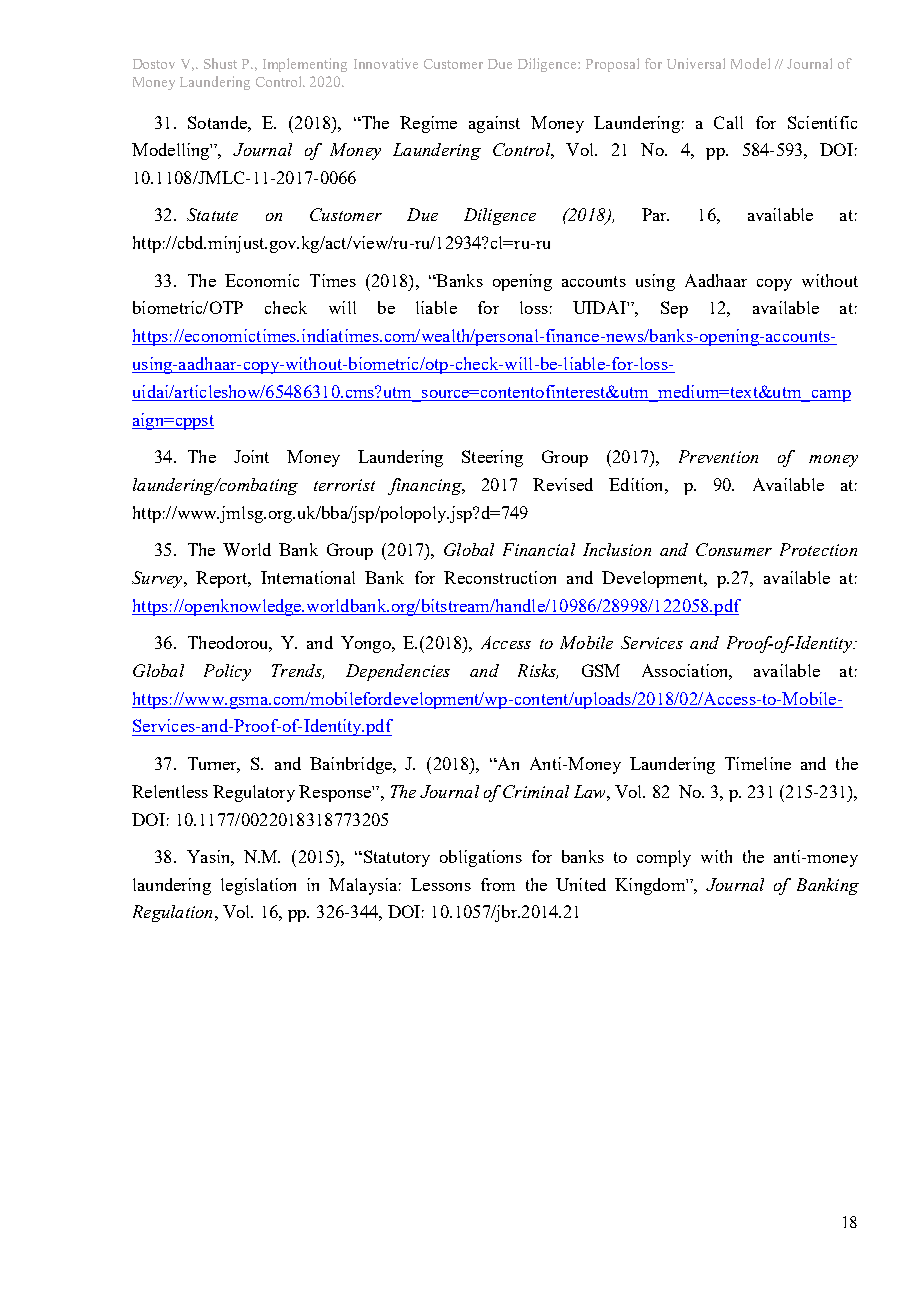 The image size is (924, 1308). What do you see at coordinates (492, 458) in the document?
I see `Steering` at bounding box center [492, 458].
